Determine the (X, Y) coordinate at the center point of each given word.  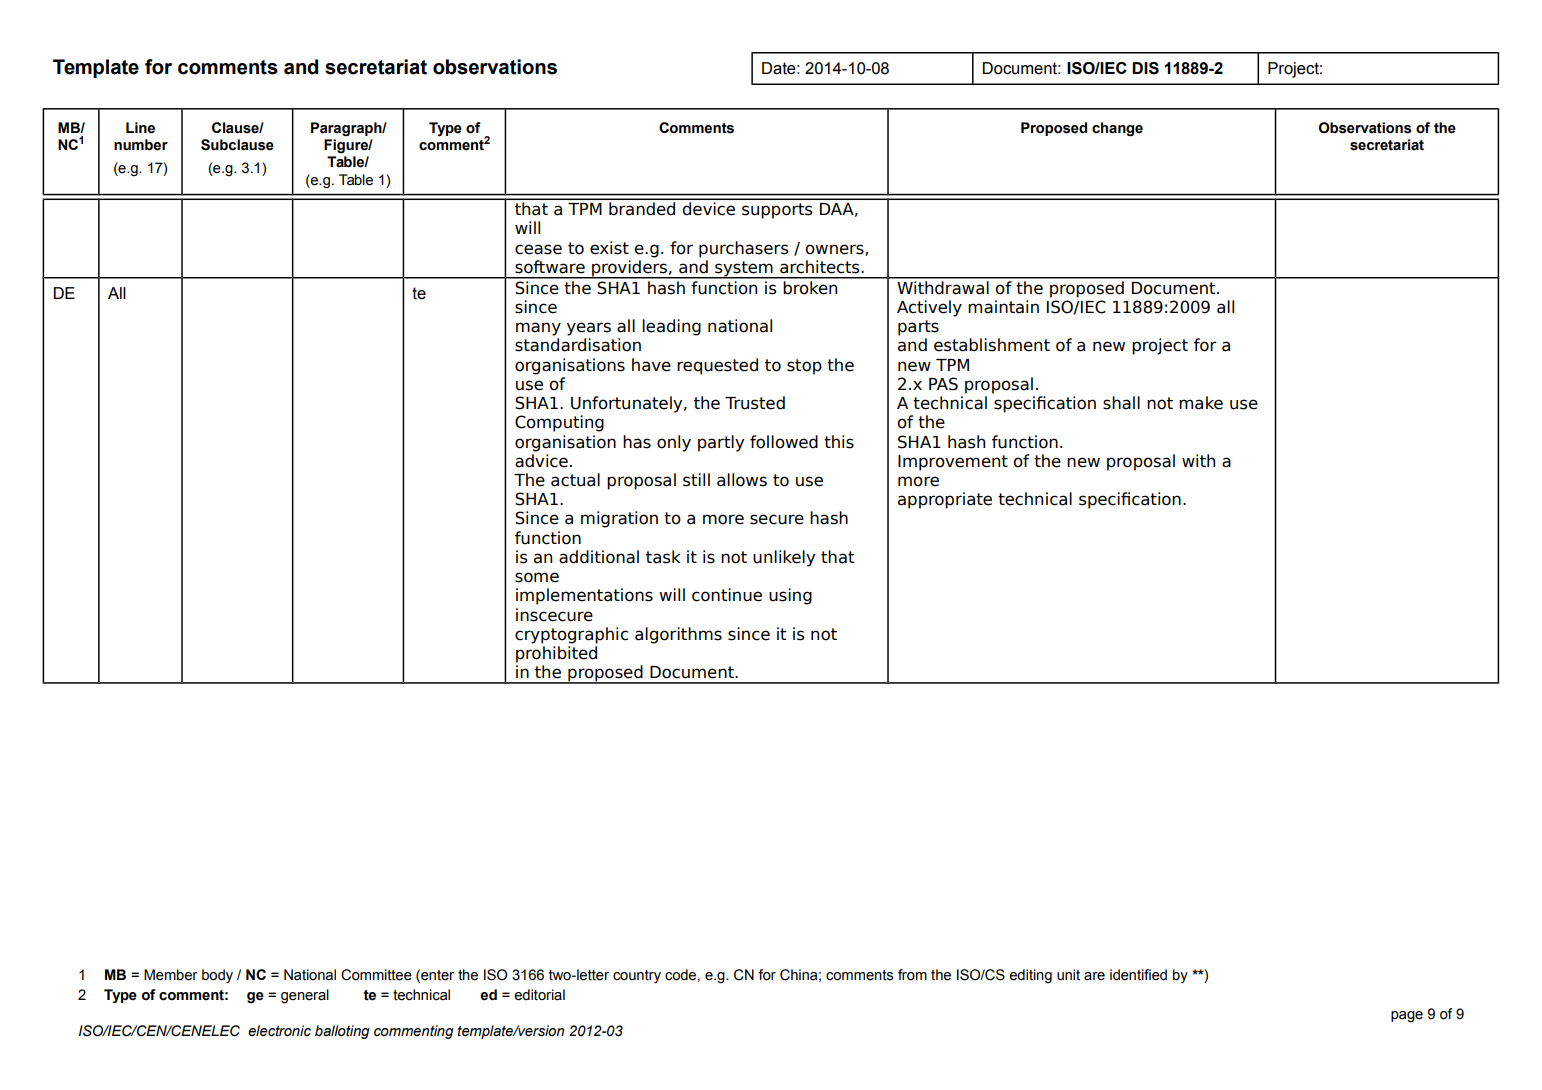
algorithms (678, 635)
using (790, 596)
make (1201, 403)
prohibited (556, 654)
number (141, 145)
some (537, 577)
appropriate (945, 500)
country (637, 976)
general (305, 996)
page (1407, 1017)
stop (804, 367)
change (1117, 129)
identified (1138, 975)
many (538, 329)
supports (777, 211)
